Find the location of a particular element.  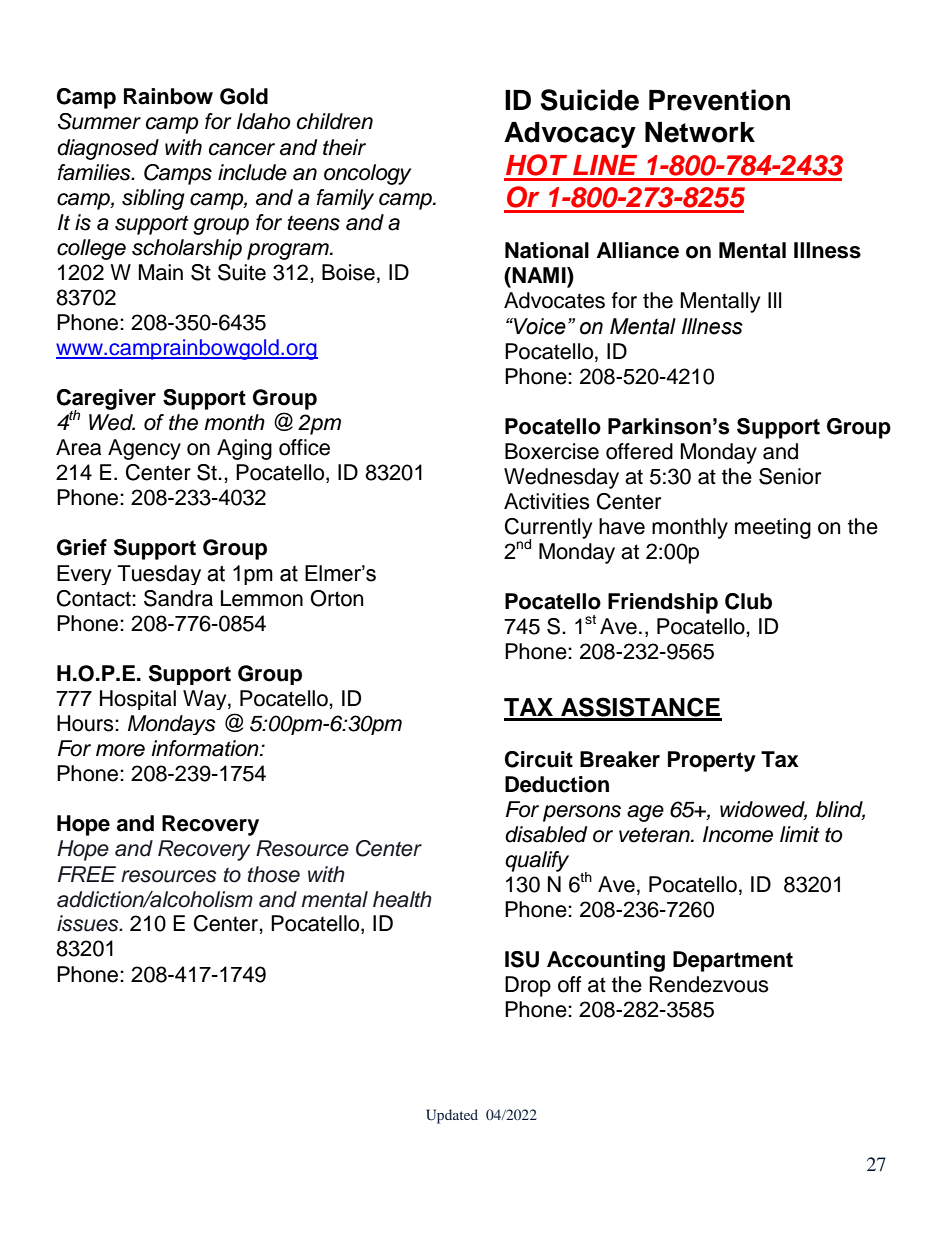

Orton is located at coordinates (336, 598).
